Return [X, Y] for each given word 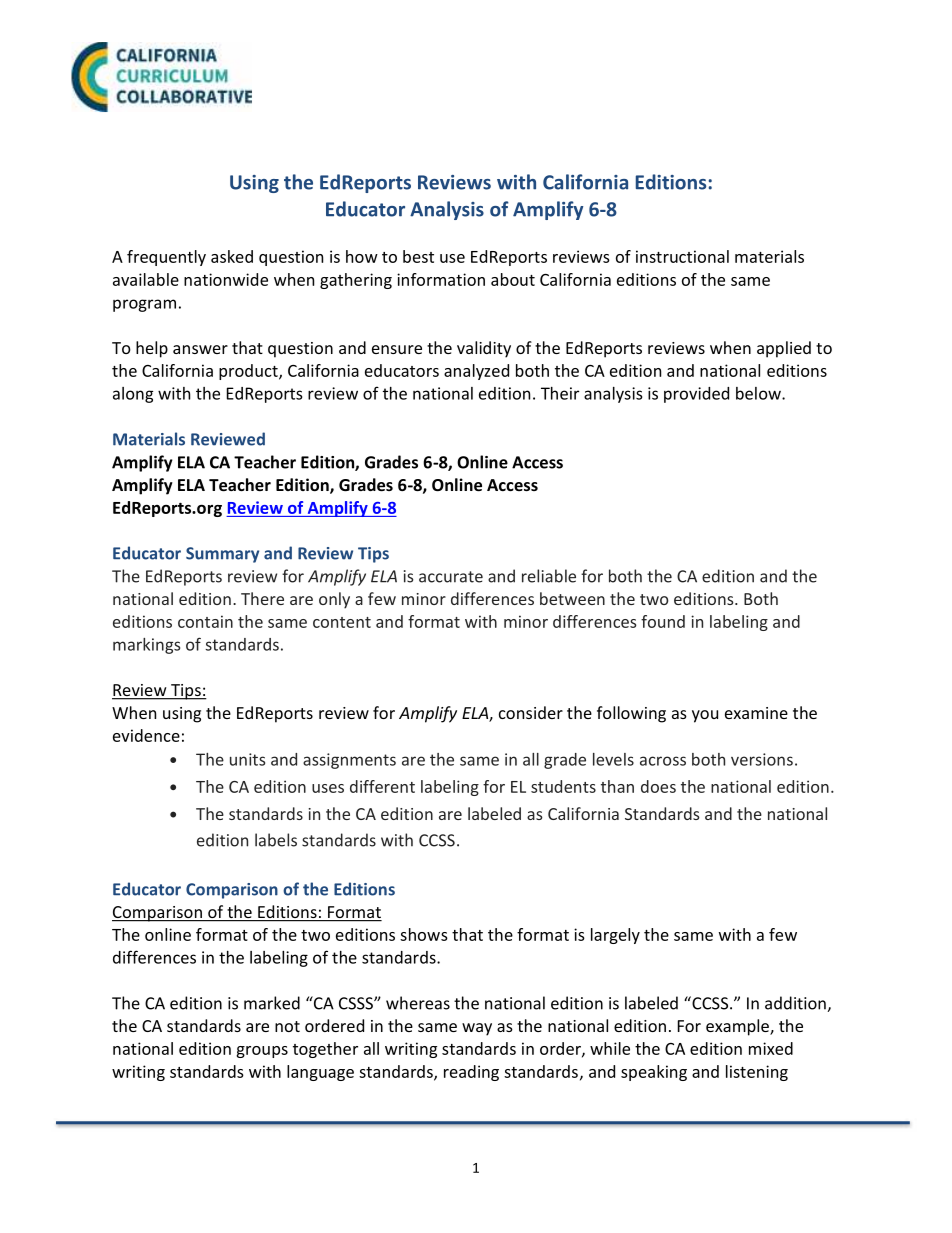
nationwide [226, 279]
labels [276, 840]
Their [560, 393]
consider [531, 712]
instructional [682, 256]
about [513, 279]
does [658, 786]
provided [696, 395]
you [705, 716]
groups [262, 1052]
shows [424, 934]
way [477, 1029]
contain [205, 621]
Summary [222, 555]
